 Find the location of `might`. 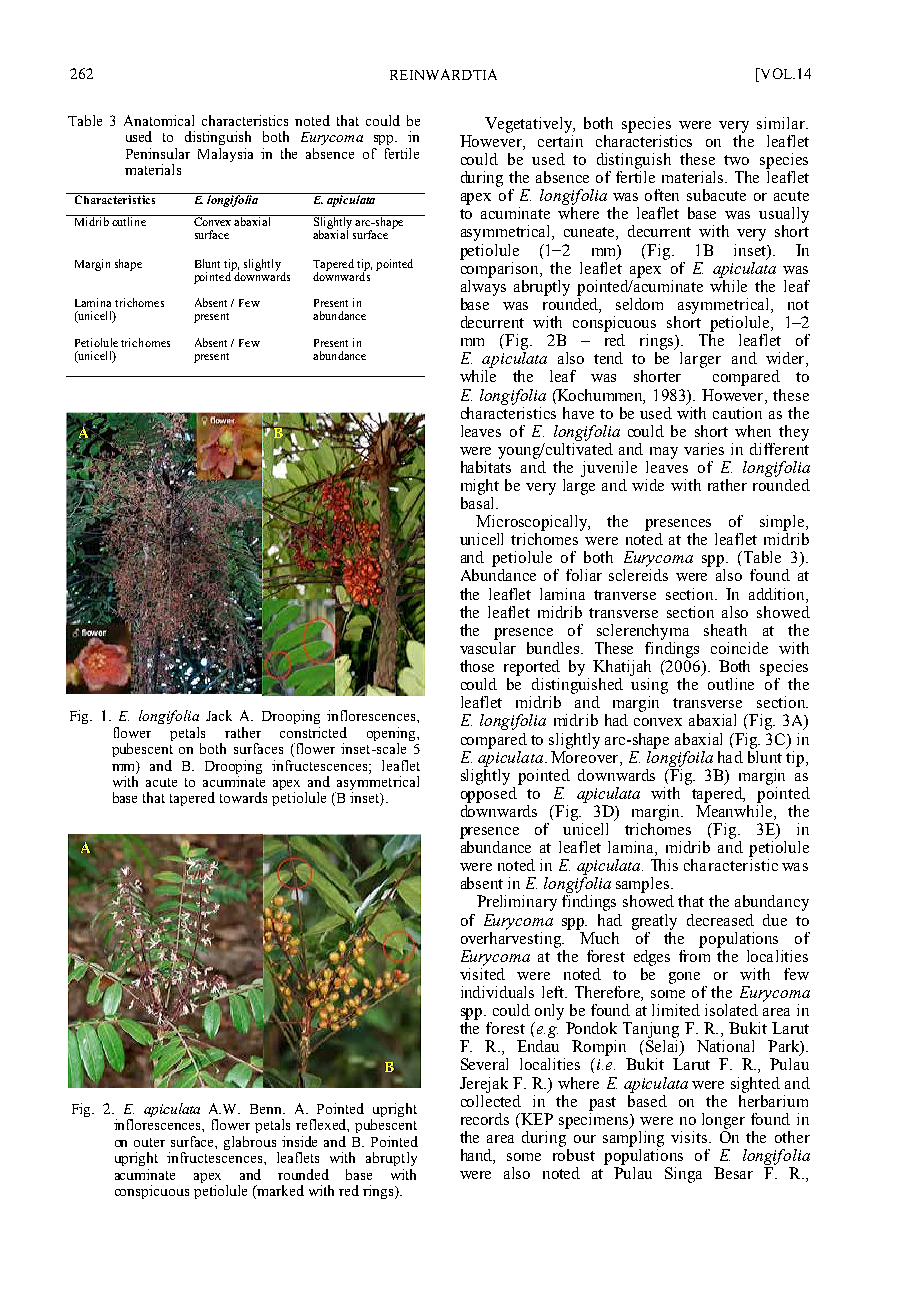

might is located at coordinates (480, 487).
